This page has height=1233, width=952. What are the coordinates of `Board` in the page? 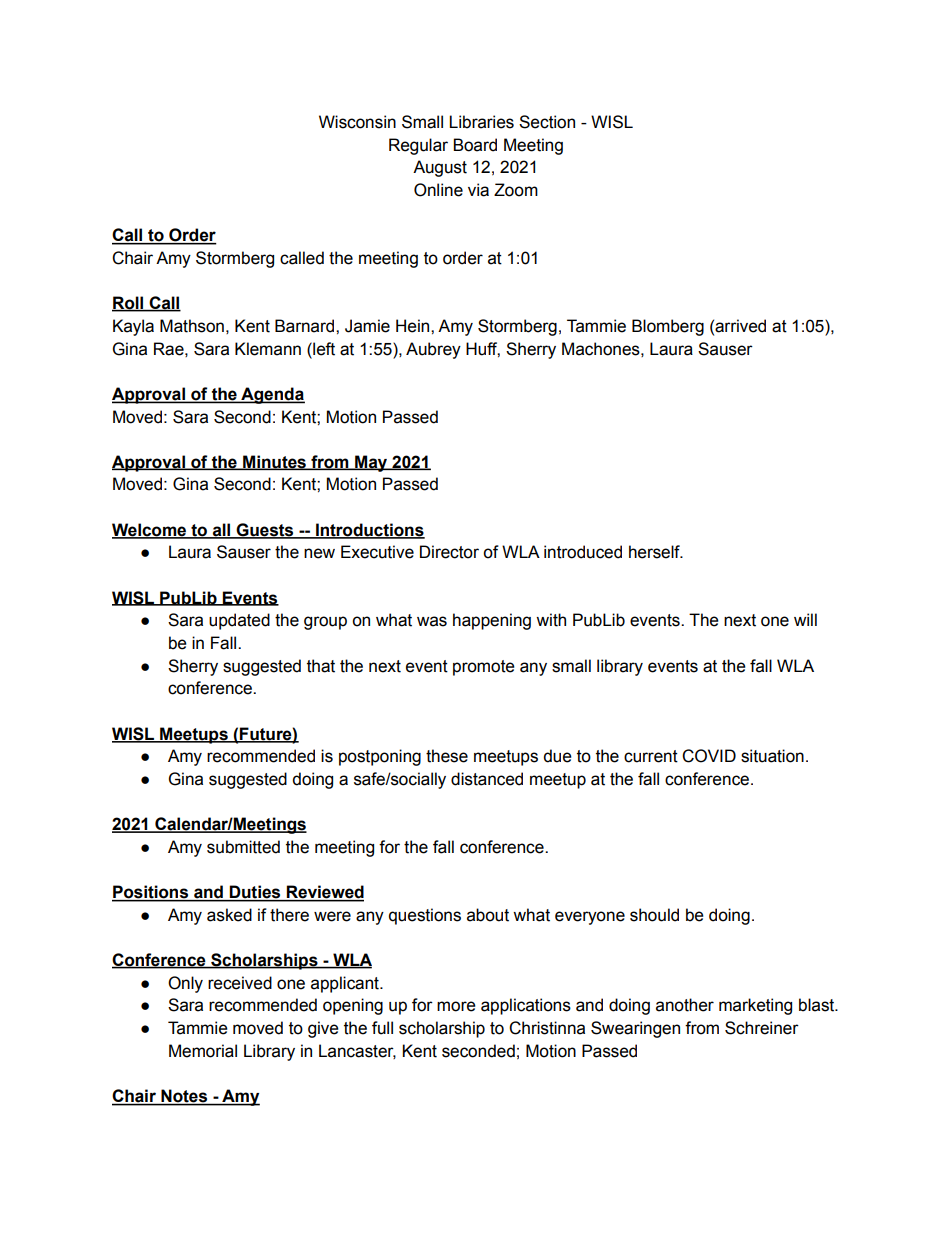 It's located at (475, 145).
